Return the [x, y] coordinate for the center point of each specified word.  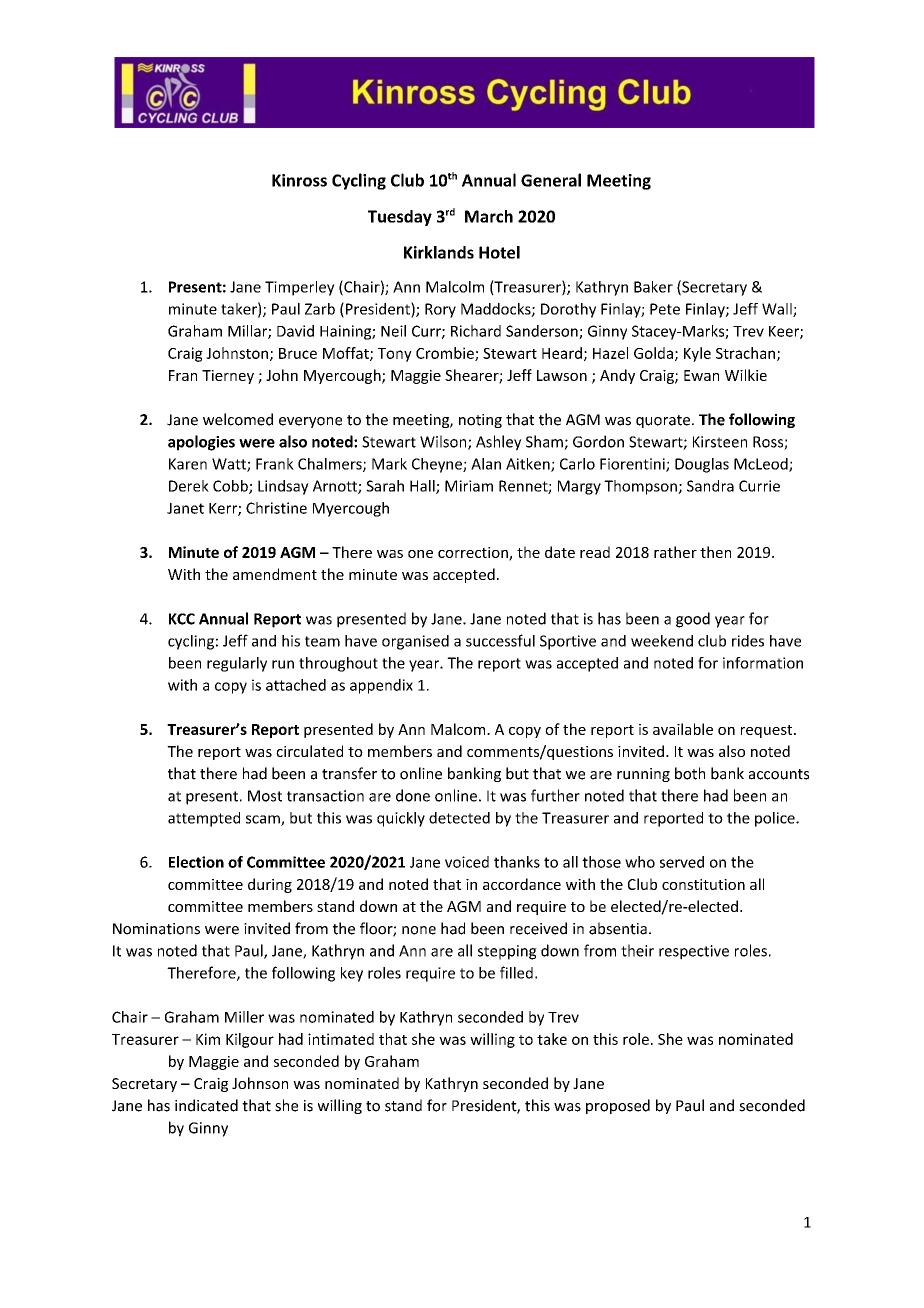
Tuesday [400, 218]
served [682, 862]
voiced [467, 862]
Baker [653, 287]
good [693, 620]
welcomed [238, 419]
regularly [237, 664]
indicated [206, 1105]
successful [500, 640]
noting [480, 421]
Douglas [702, 465]
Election [196, 862]
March [489, 216]
